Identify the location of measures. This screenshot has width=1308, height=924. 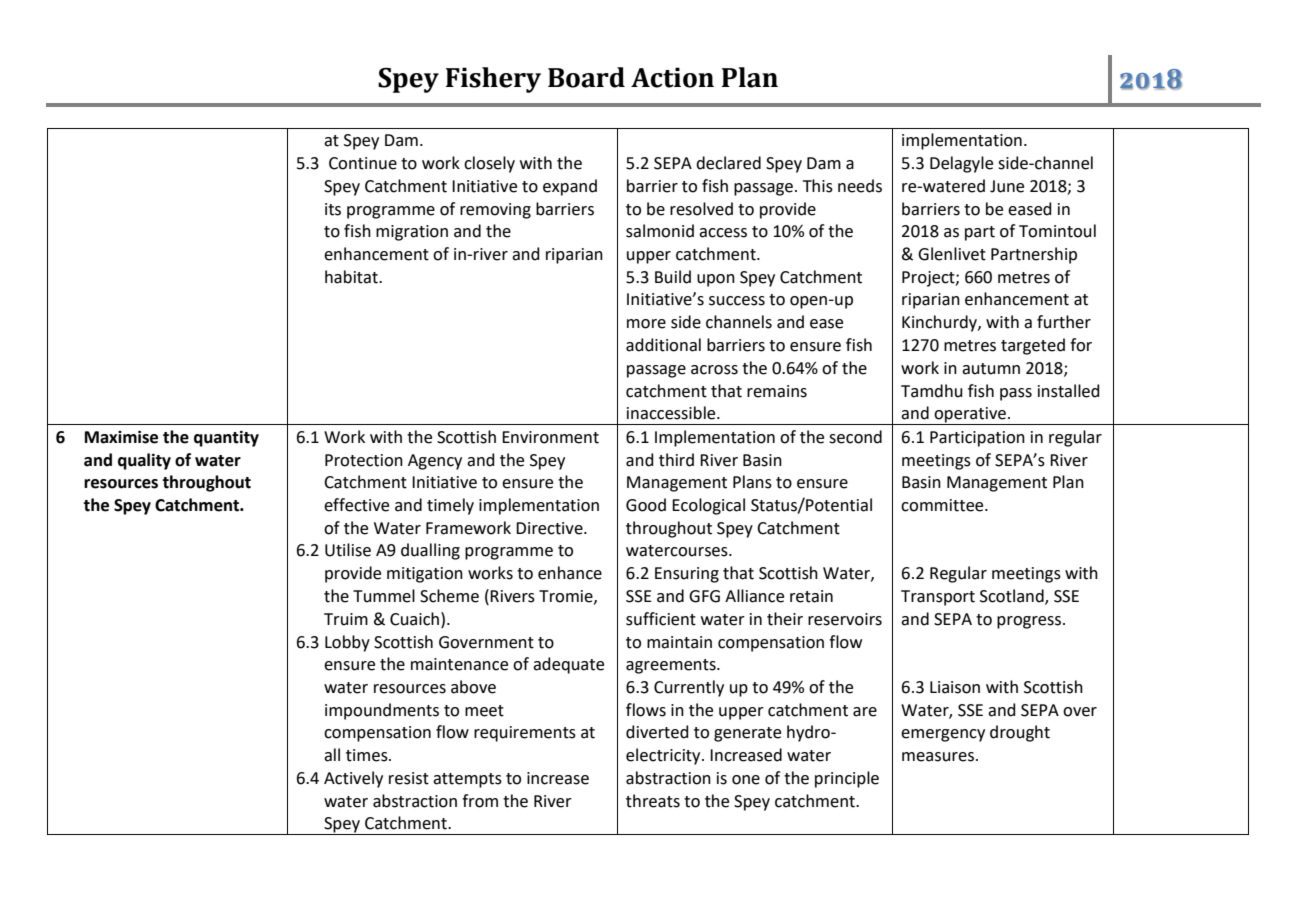
(938, 757).
